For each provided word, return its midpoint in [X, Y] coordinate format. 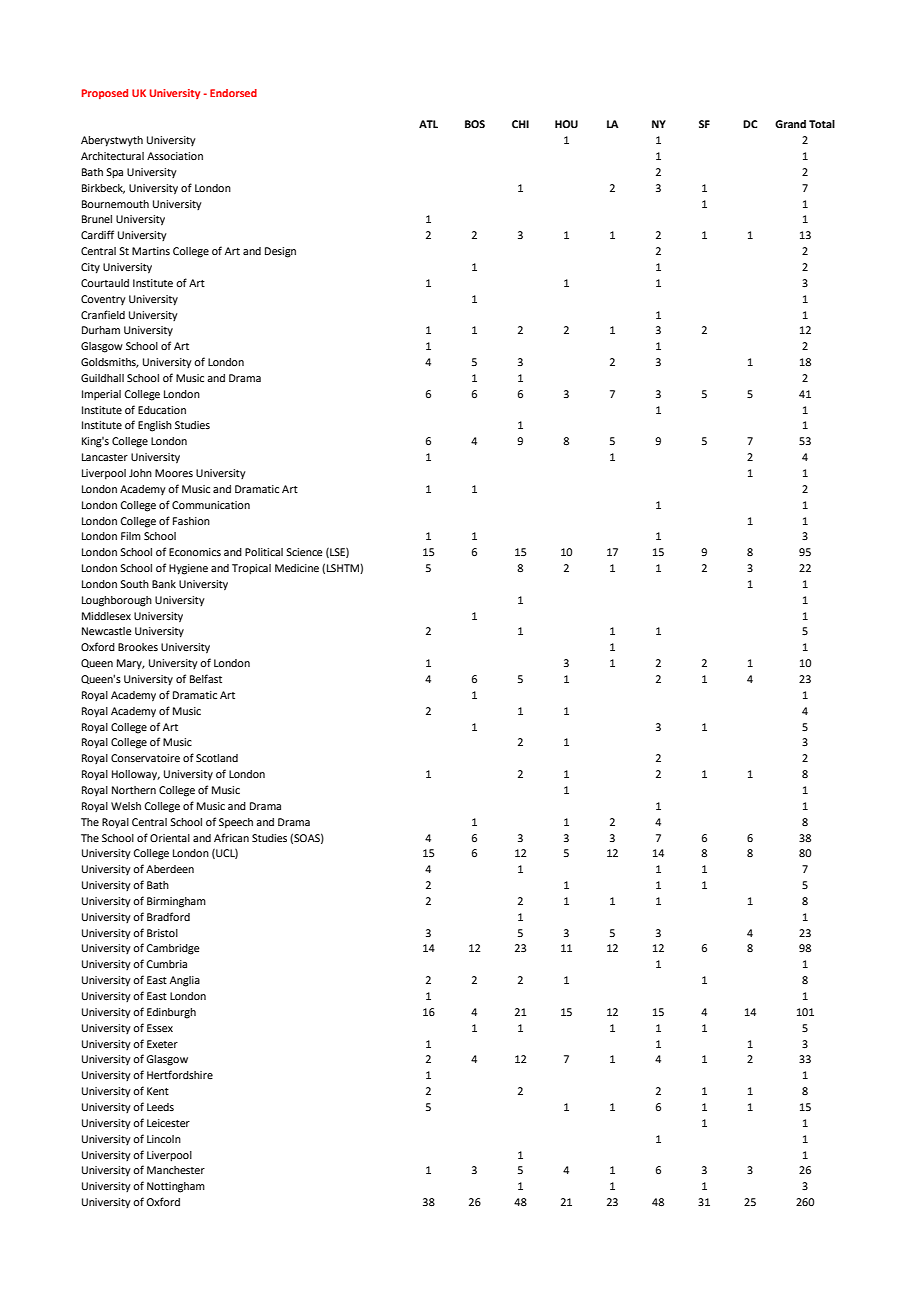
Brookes [138, 647]
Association [175, 156]
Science [304, 552]
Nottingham [176, 1187]
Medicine [297, 568]
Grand [790, 124]
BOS [475, 124]
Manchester [176, 1170]
